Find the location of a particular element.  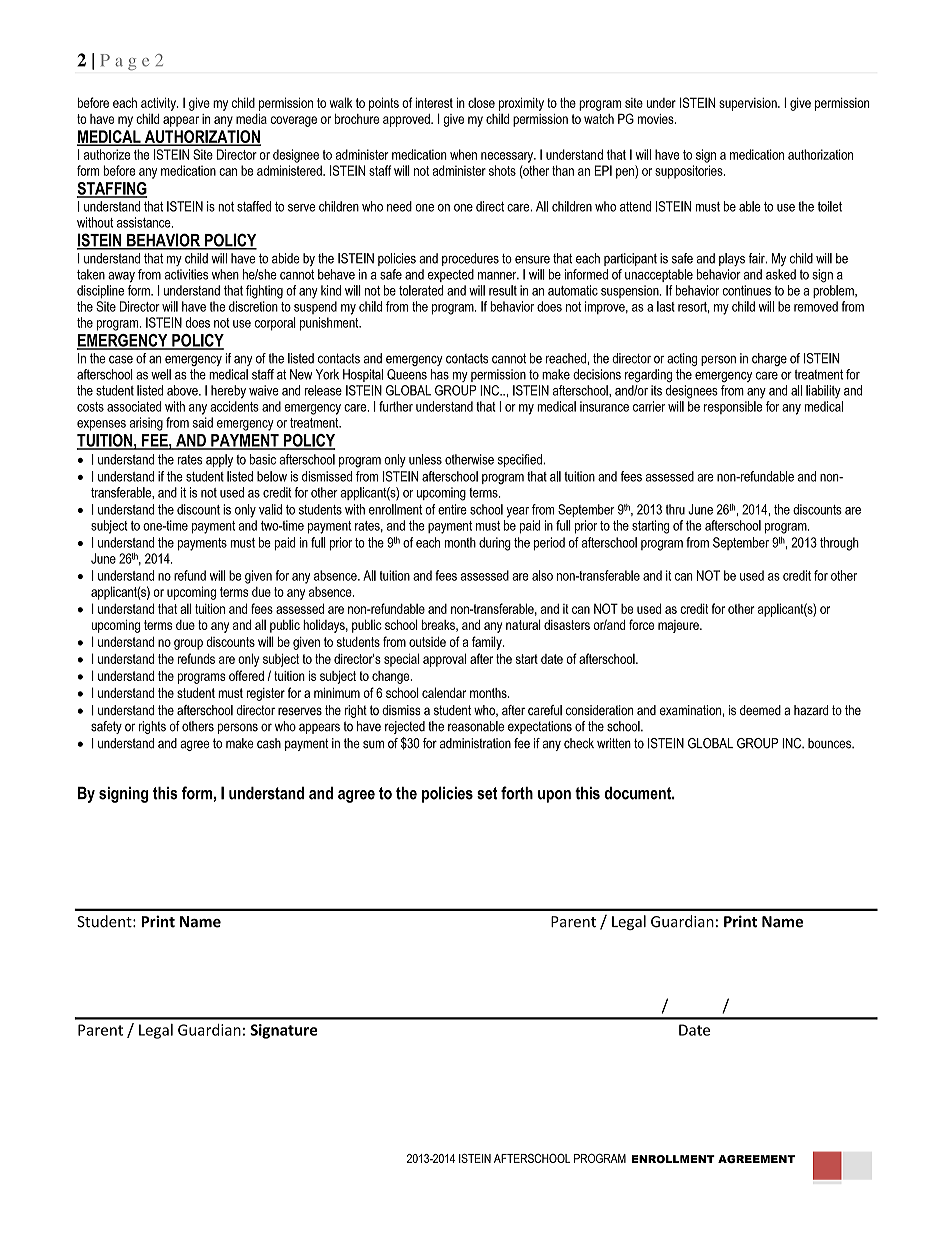

unless is located at coordinates (425, 459).
